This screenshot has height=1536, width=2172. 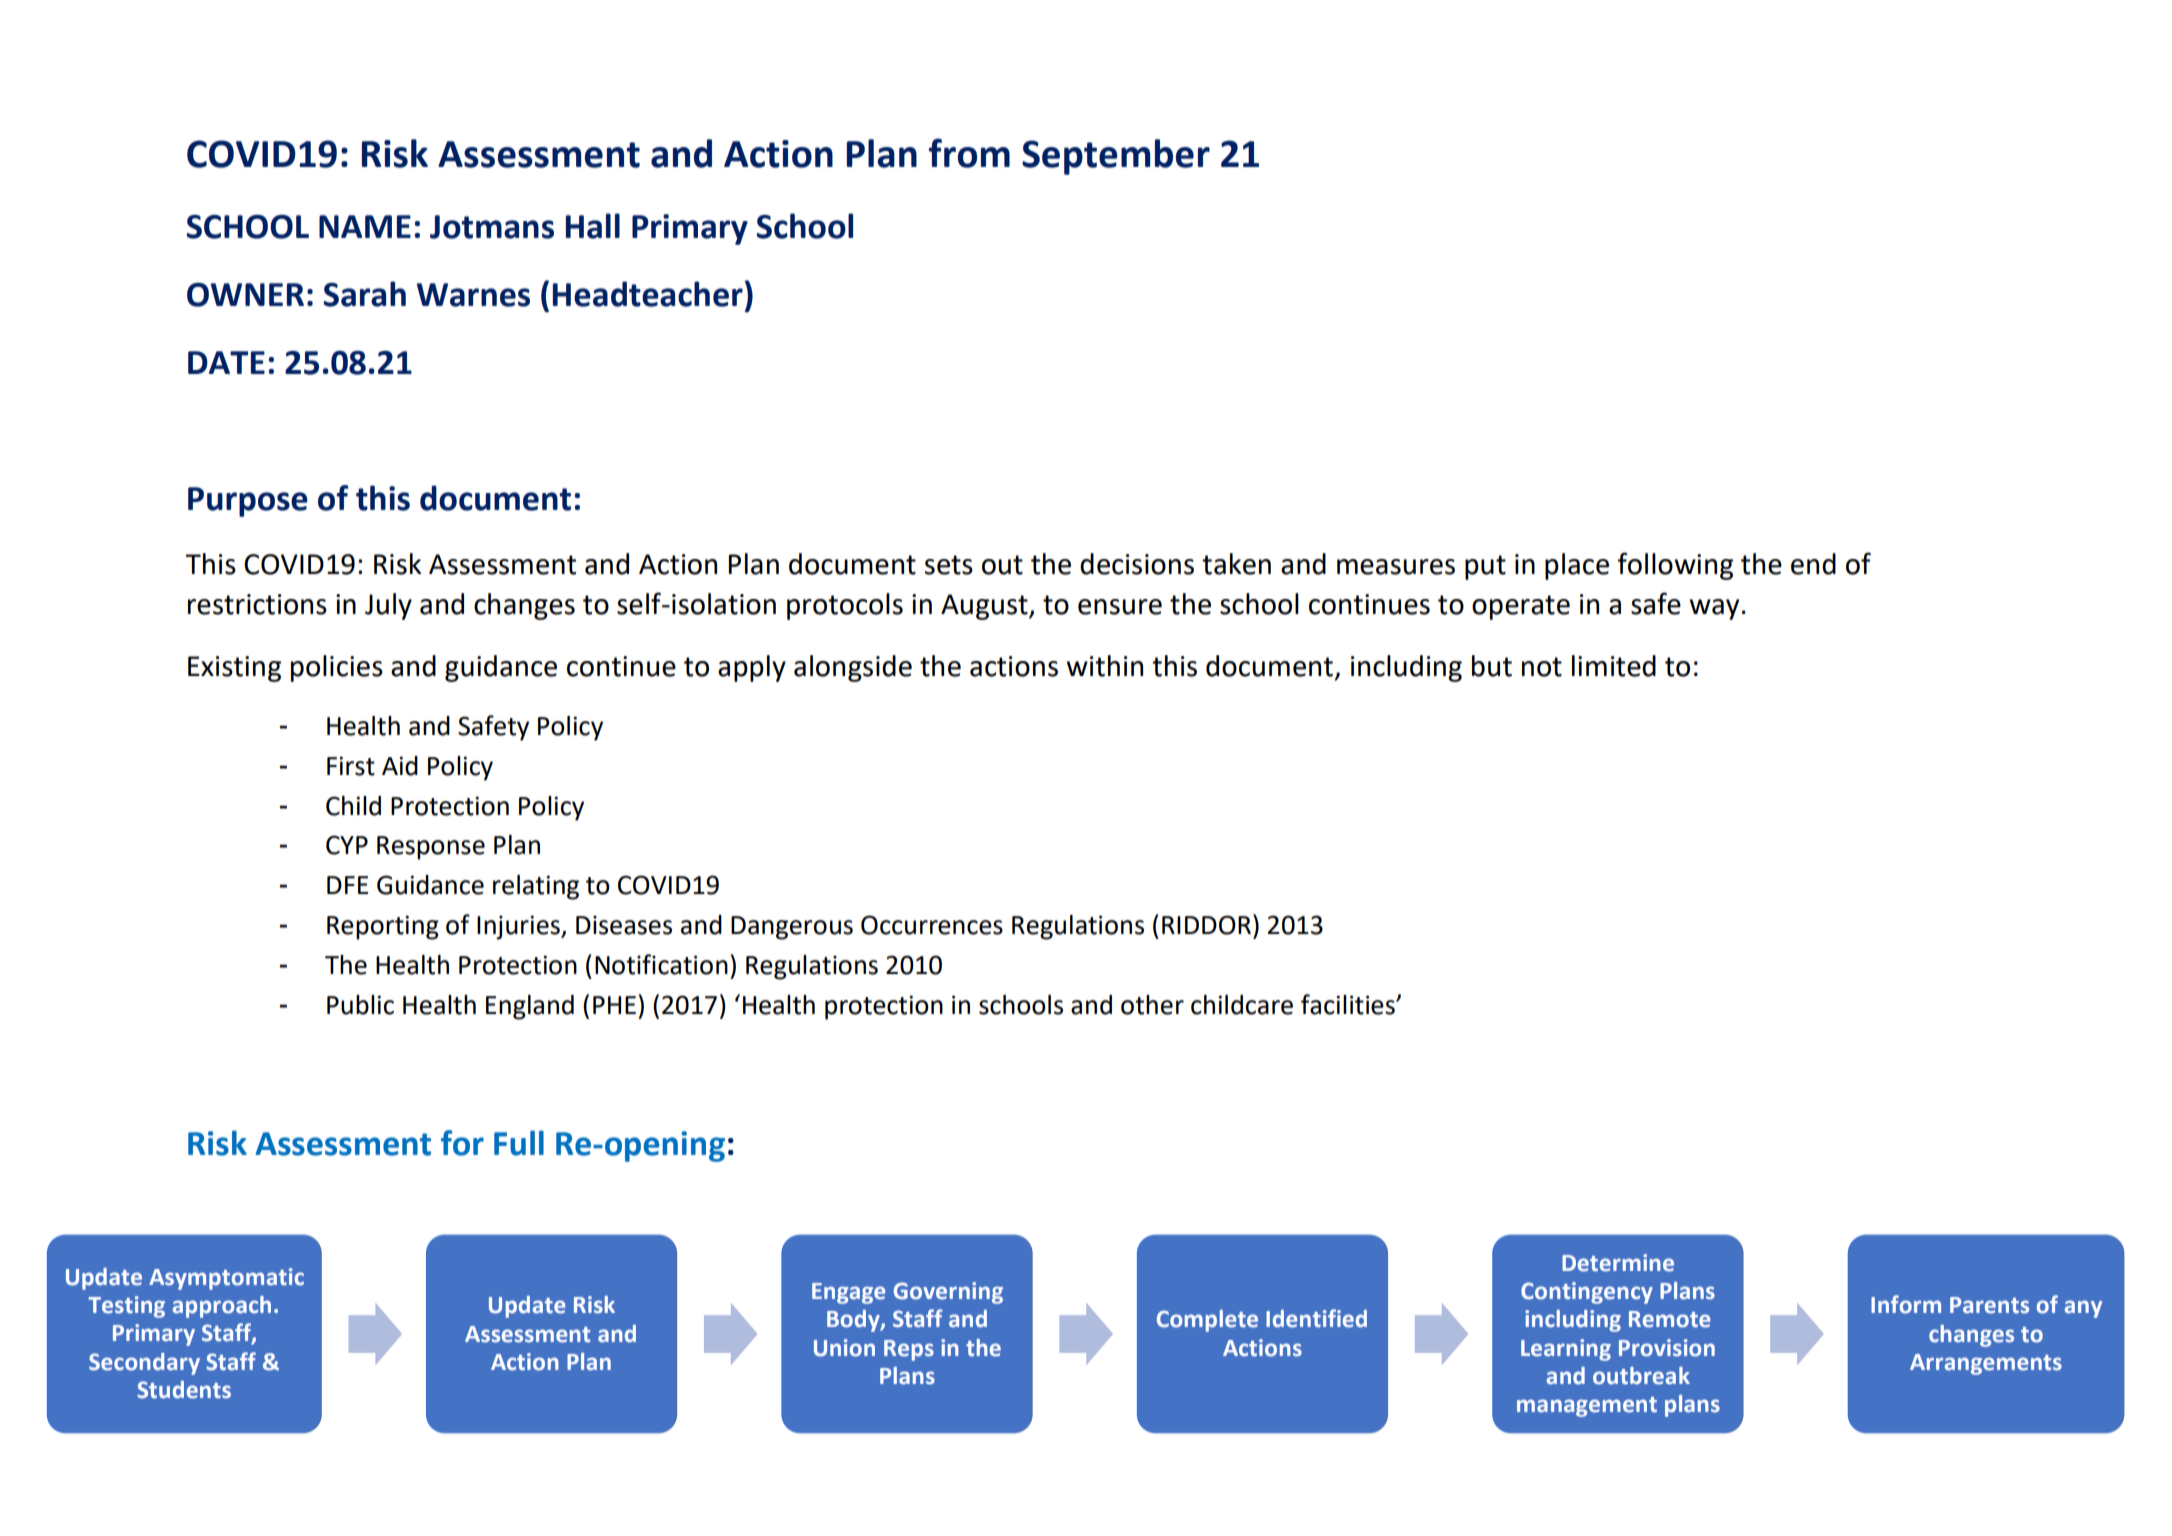 What do you see at coordinates (365, 226) in the screenshot?
I see `NAME` at bounding box center [365, 226].
